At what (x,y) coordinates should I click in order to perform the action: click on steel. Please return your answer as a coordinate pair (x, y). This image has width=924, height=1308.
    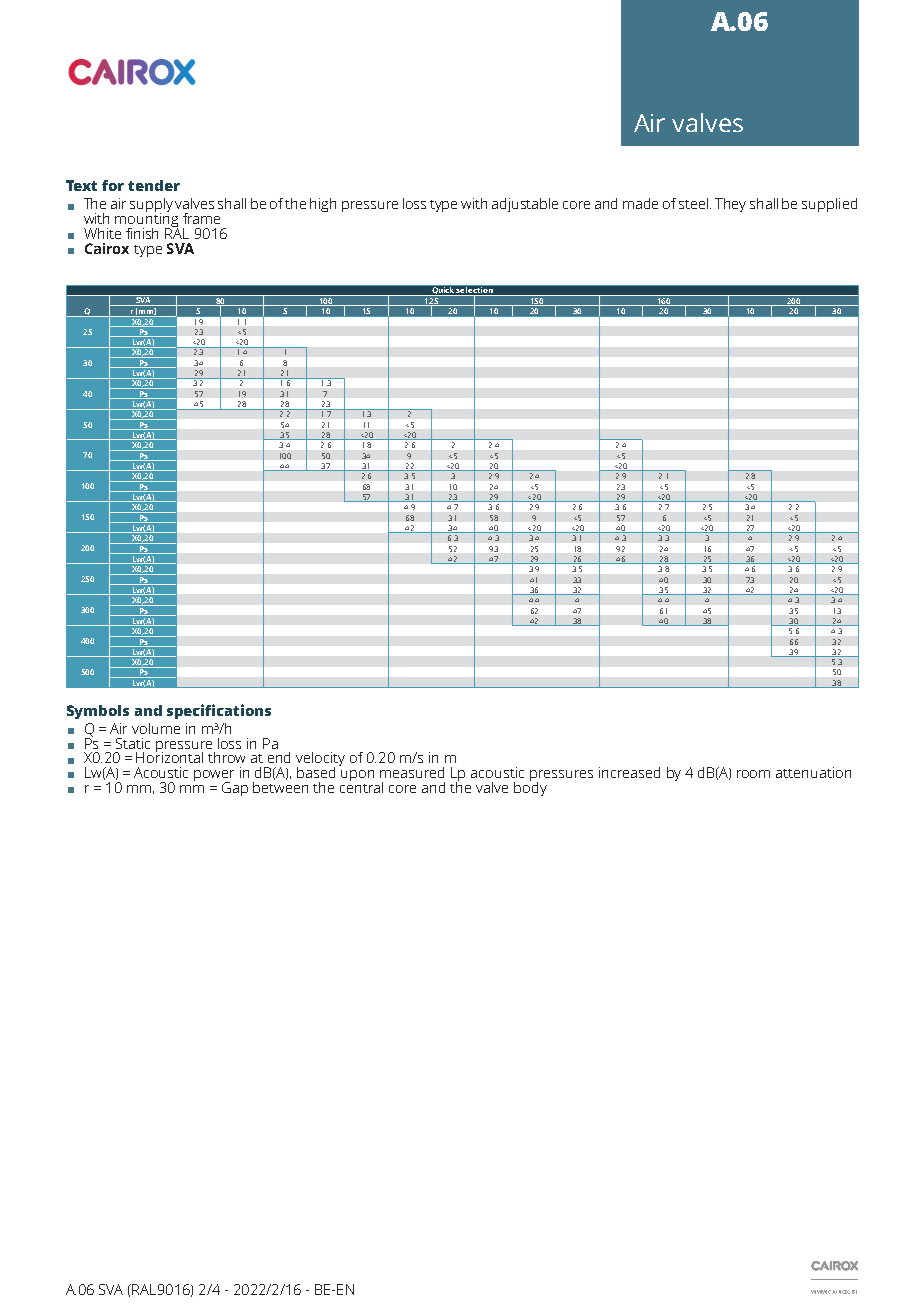
    Looking at the image, I should click on (695, 203).
